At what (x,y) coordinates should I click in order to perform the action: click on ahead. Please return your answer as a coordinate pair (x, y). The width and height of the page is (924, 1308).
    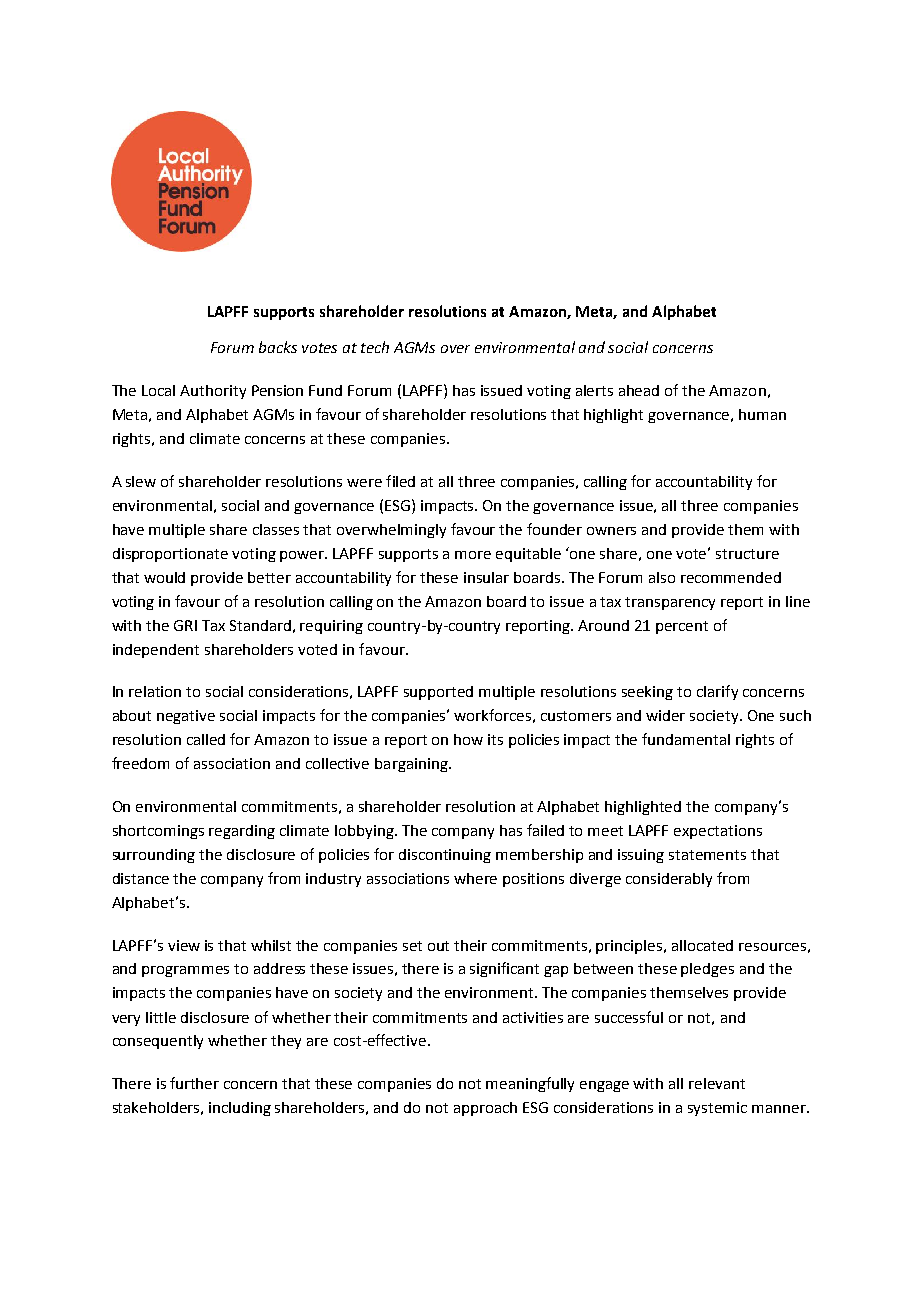
    Looking at the image, I should click on (639, 390).
